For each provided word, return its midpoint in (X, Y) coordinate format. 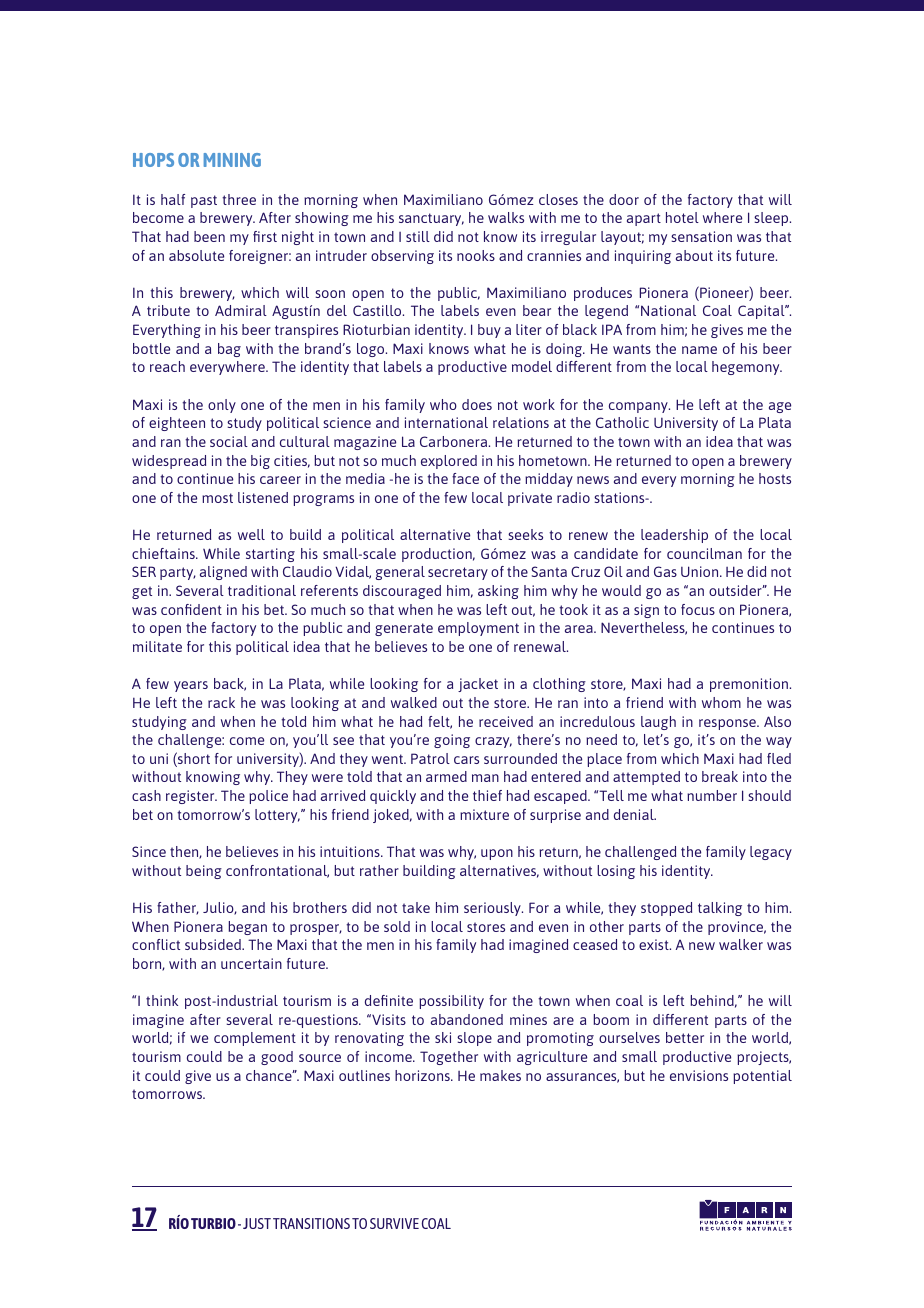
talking (720, 909)
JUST (257, 1223)
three (239, 199)
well (251, 534)
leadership (674, 536)
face (465, 478)
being (204, 872)
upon (497, 854)
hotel (682, 217)
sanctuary (431, 219)
